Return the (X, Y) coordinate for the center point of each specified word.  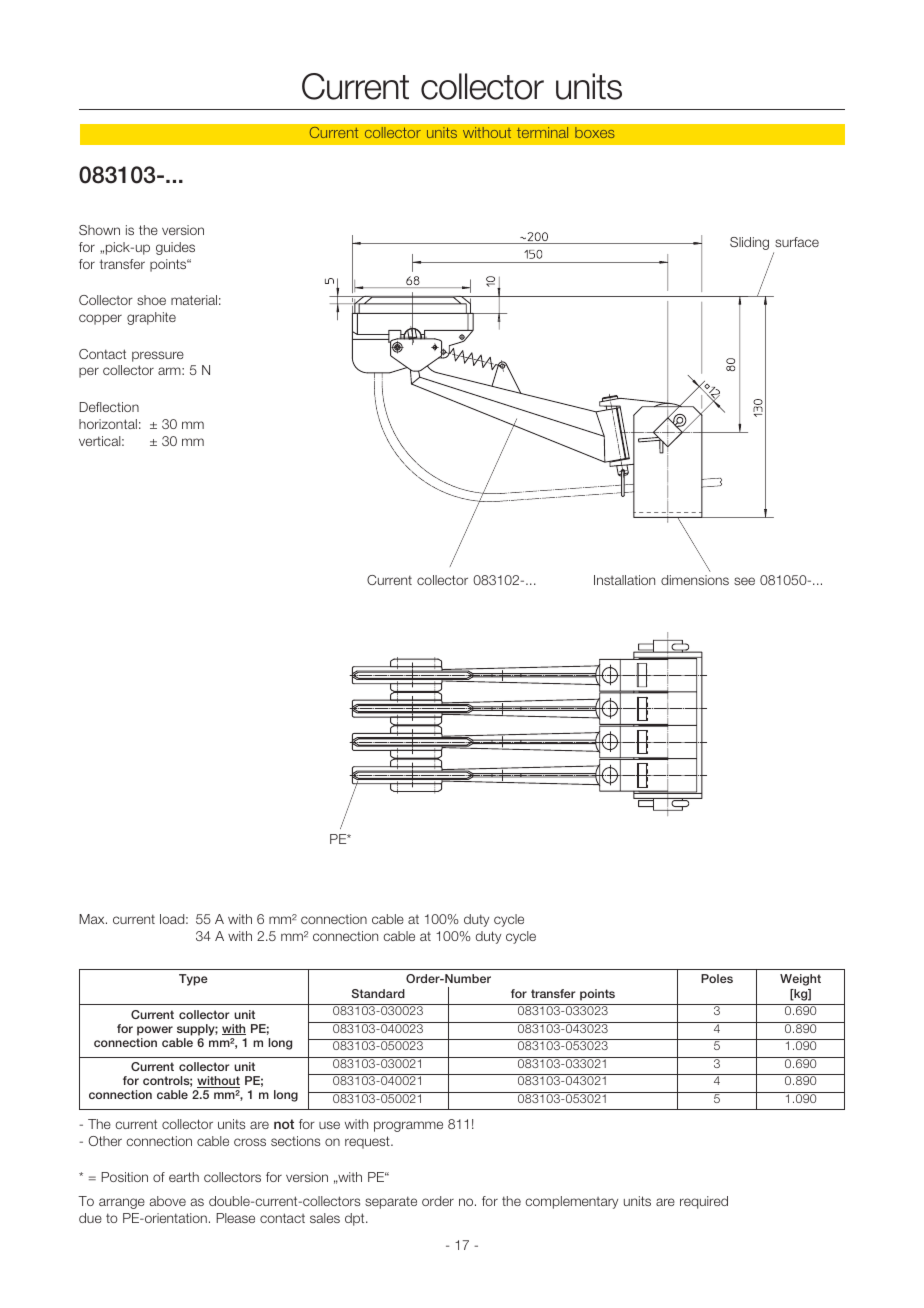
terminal (542, 132)
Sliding (749, 243)
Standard (378, 993)
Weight (800, 980)
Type (193, 980)
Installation (624, 580)
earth (184, 1177)
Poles (717, 978)
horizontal (108, 424)
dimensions (695, 580)
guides (175, 248)
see (744, 581)
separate (391, 1202)
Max (93, 919)
